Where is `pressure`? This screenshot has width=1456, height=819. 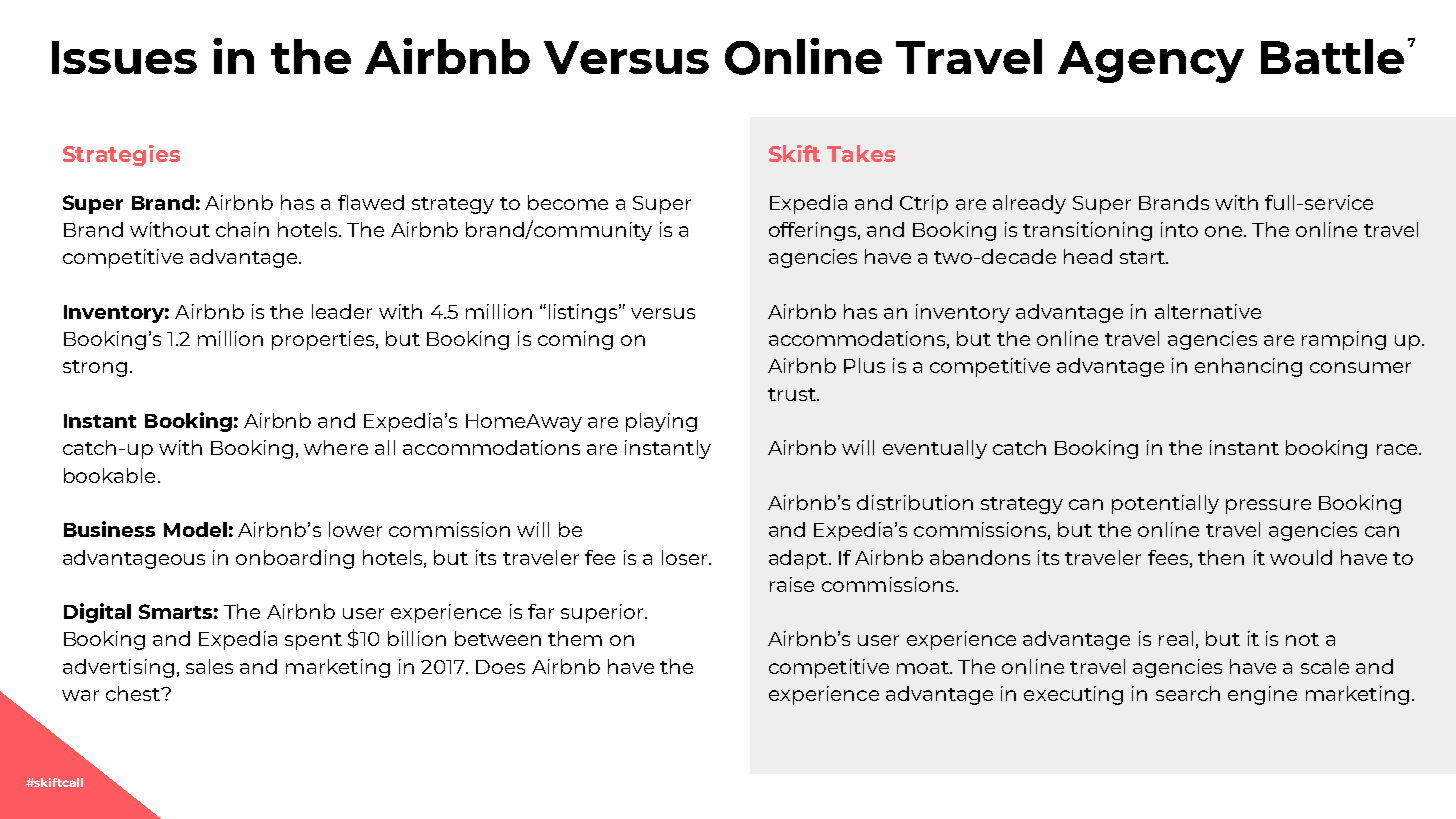 pressure is located at coordinates (1268, 506).
